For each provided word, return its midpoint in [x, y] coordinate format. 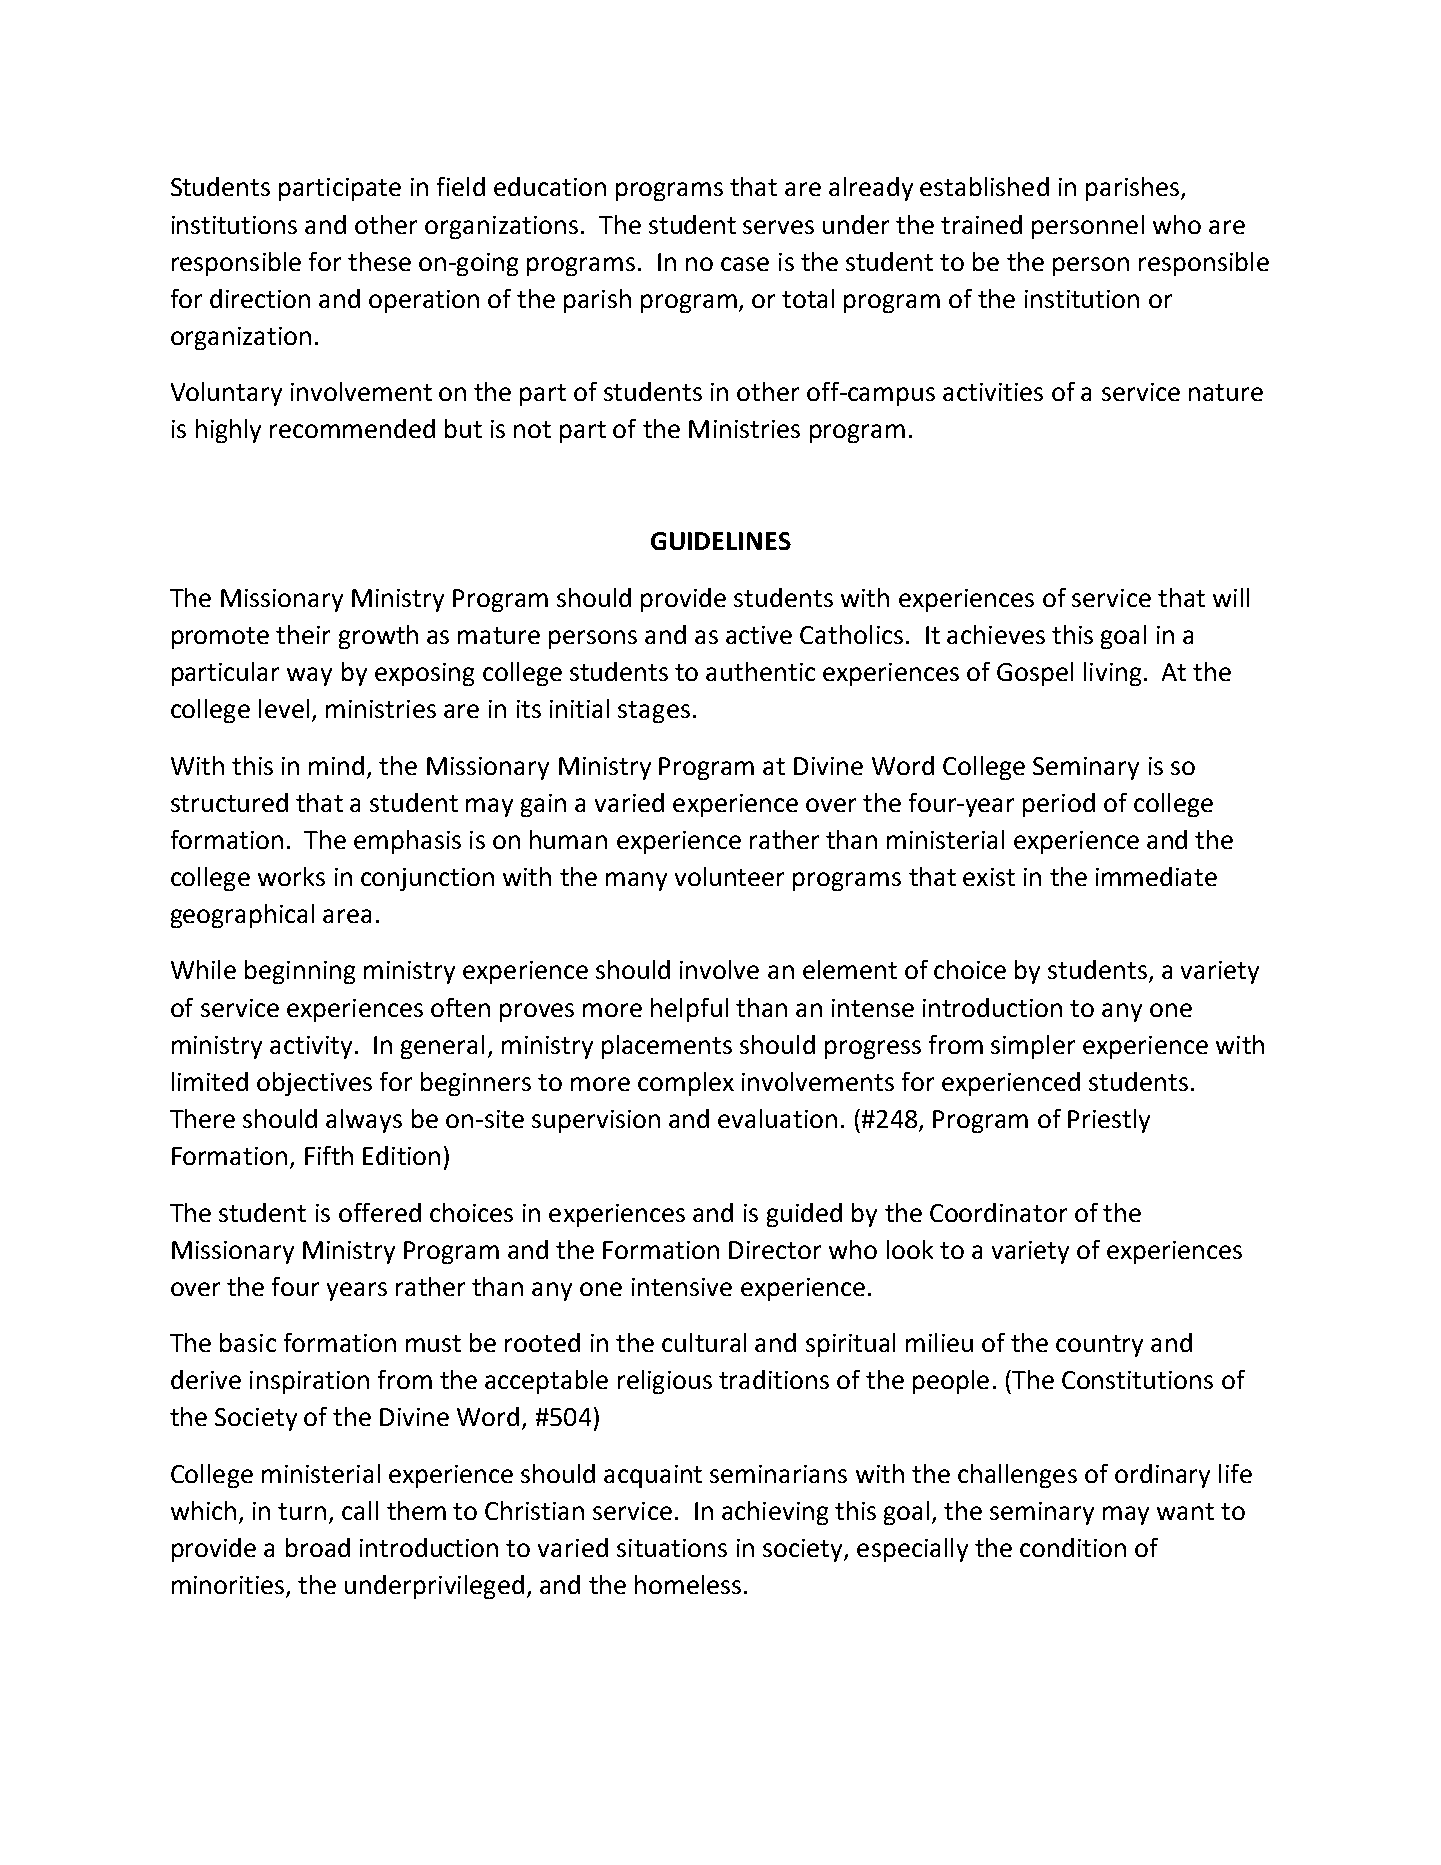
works [291, 876]
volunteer [729, 876]
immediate [1156, 876]
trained [981, 224]
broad [318, 1547]
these [379, 261]
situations [672, 1548]
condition [1073, 1547]
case [745, 264]
